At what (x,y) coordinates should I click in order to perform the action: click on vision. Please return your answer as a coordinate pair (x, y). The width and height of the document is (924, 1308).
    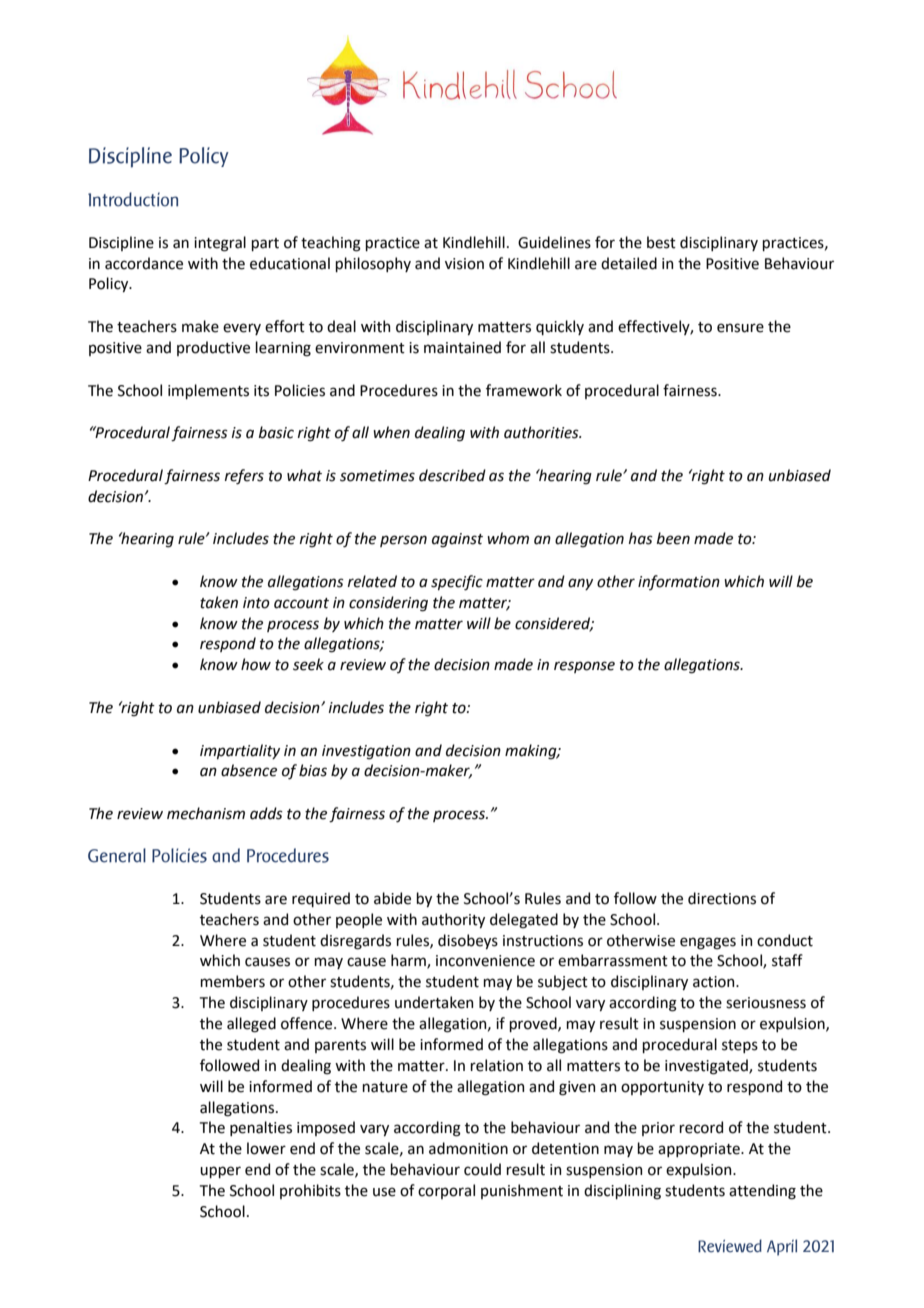
    Looking at the image, I should click on (464, 264).
